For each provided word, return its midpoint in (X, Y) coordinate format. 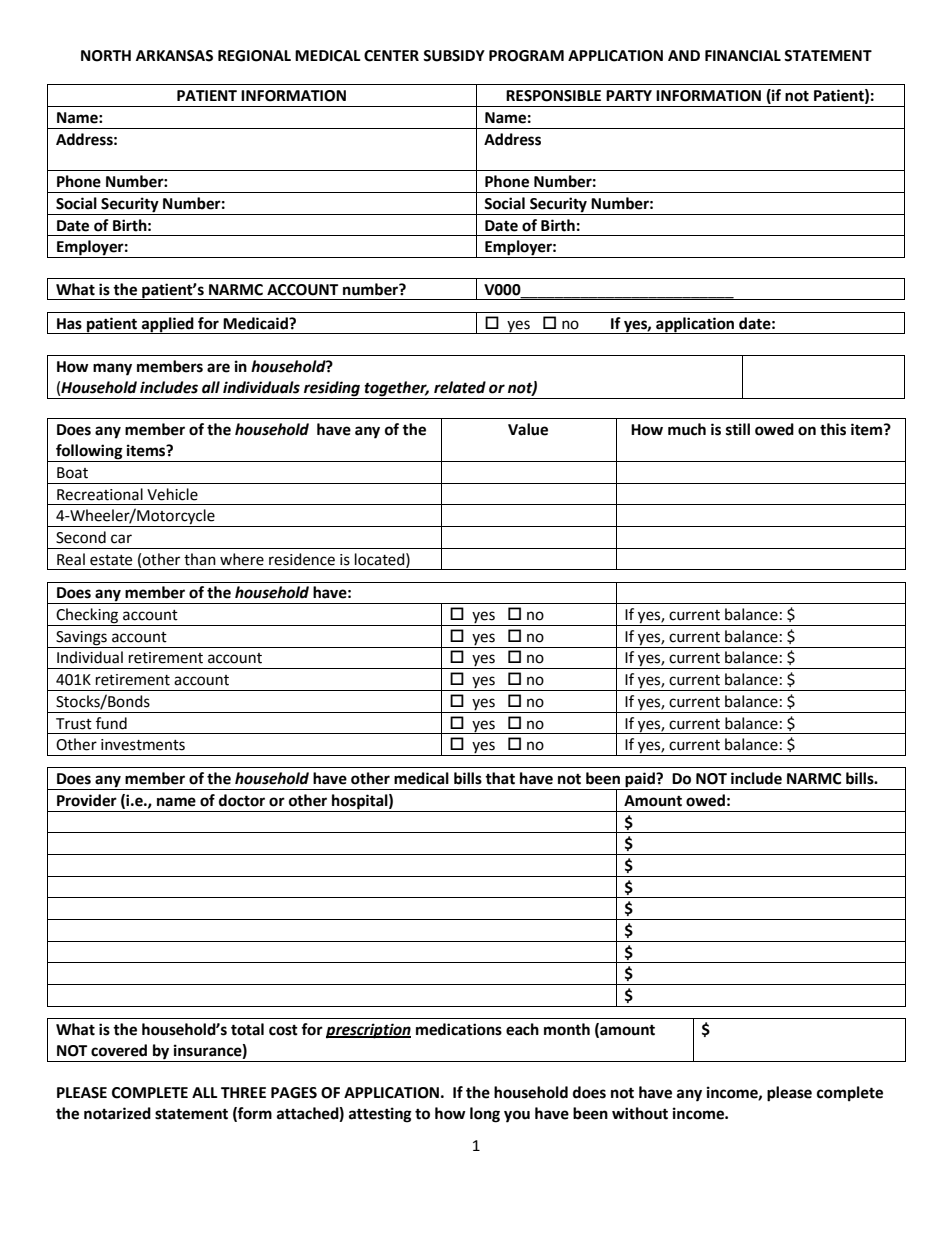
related (460, 387)
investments (143, 745)
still (738, 429)
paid (640, 781)
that (500, 778)
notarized (117, 1113)
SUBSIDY (454, 56)
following (89, 453)
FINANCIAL (743, 56)
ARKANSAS (174, 56)
